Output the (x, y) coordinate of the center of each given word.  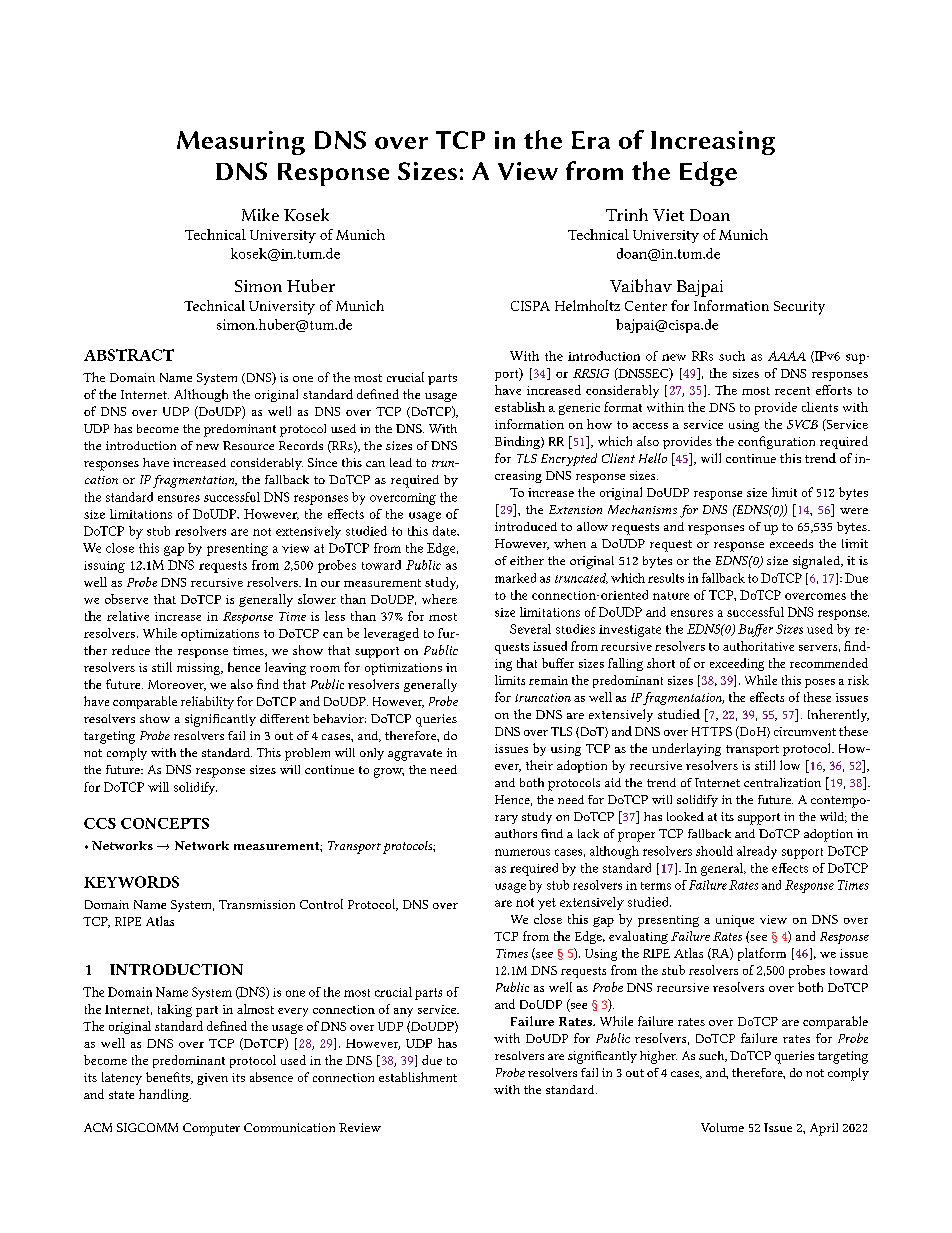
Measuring (241, 143)
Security (799, 308)
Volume (722, 1127)
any (403, 1012)
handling (165, 1095)
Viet (668, 215)
